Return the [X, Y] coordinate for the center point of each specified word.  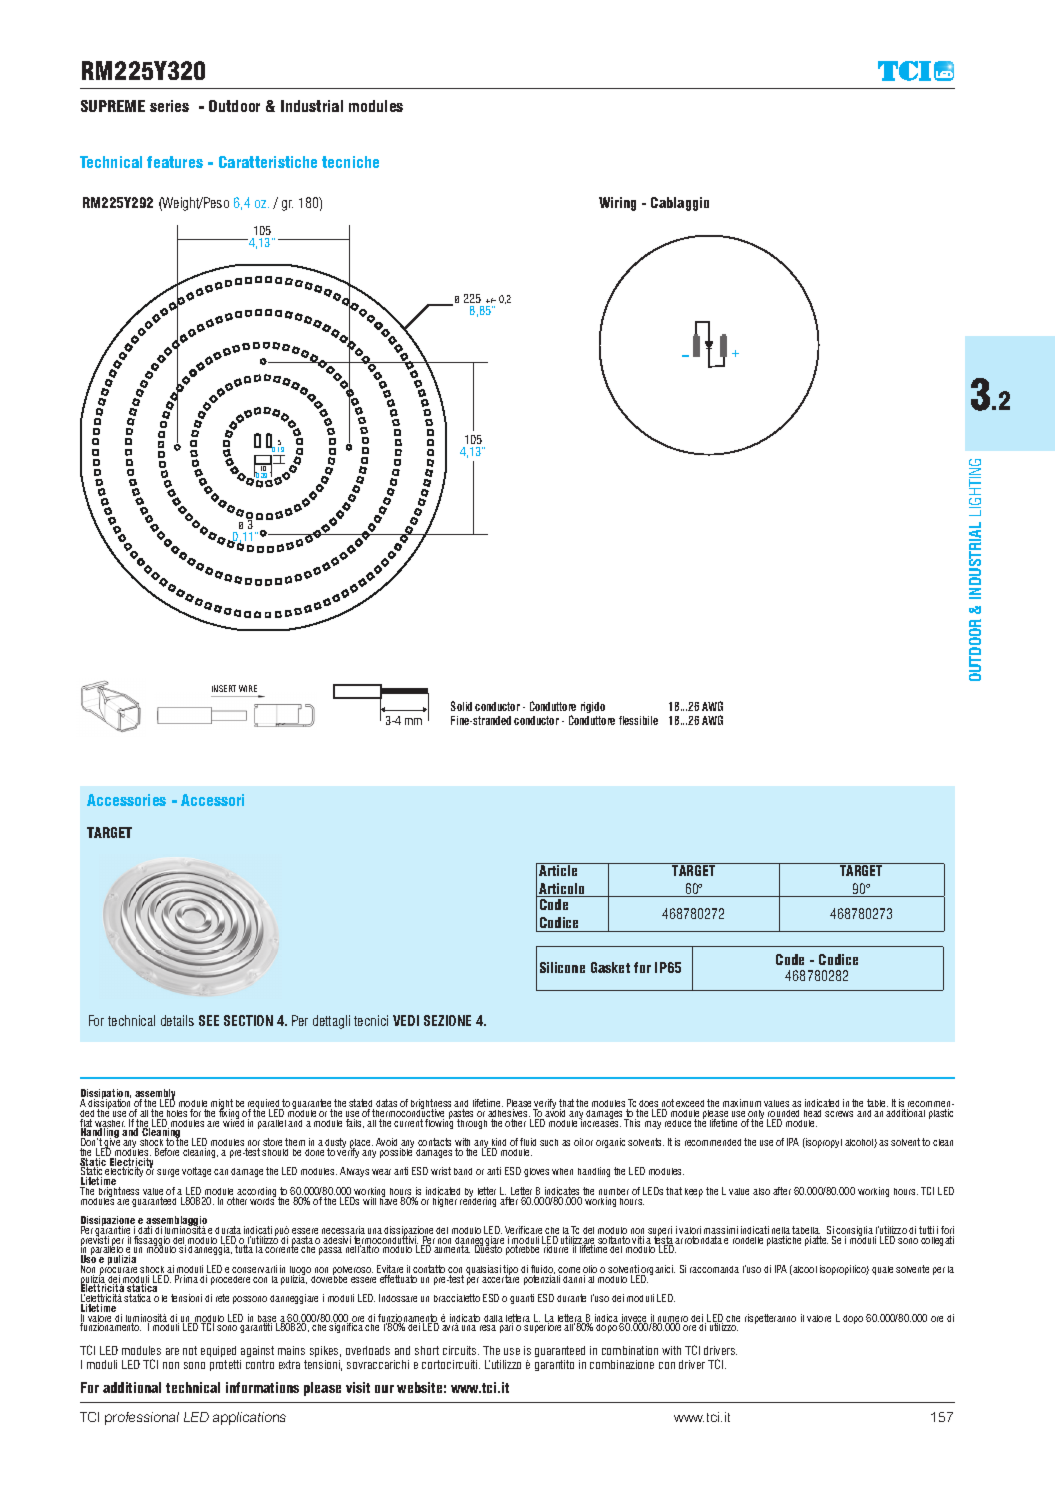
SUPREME [113, 106]
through [472, 1124]
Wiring [617, 204]
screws [839, 1114]
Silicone [562, 967]
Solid [461, 706]
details [177, 1020]
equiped [218, 1351]
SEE [209, 1020]
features [175, 162]
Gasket [610, 967]
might [221, 1105]
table [877, 1103]
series [169, 106]
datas [386, 1103]
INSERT [224, 688]
